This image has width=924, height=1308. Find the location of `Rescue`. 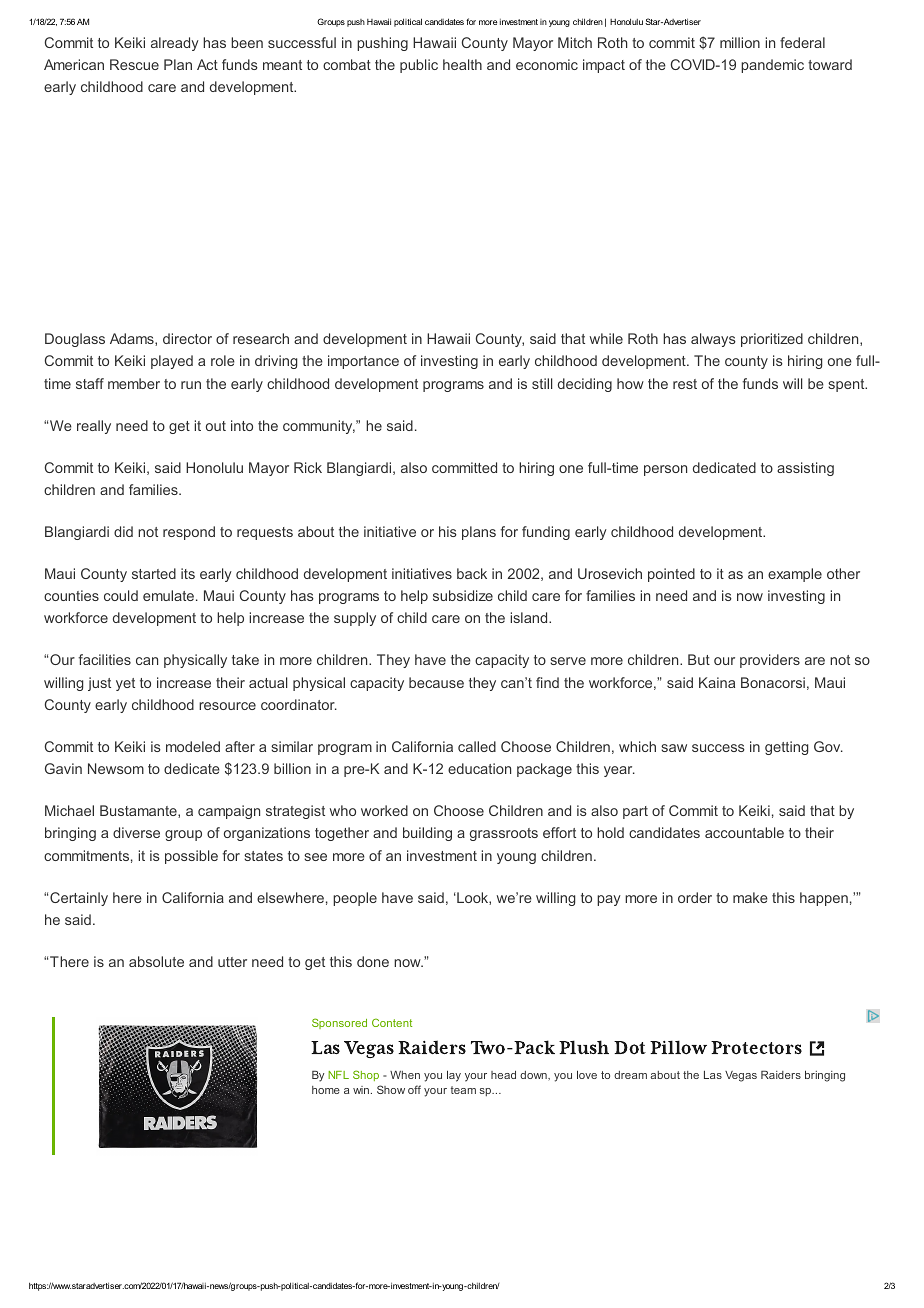

Rescue is located at coordinates (134, 64).
